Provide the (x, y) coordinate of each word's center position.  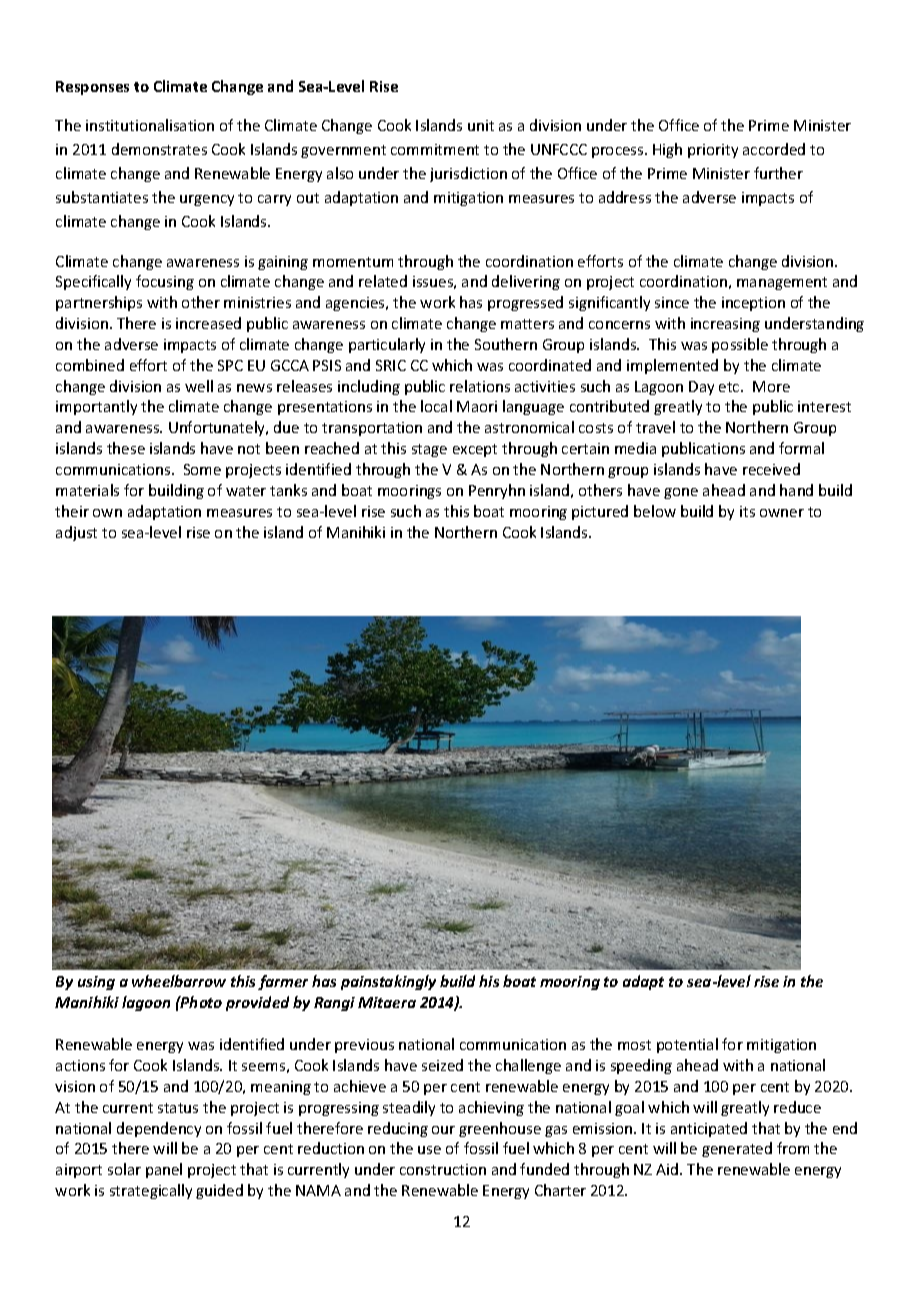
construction (443, 1169)
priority (713, 151)
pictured (600, 512)
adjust (76, 533)
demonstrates (159, 149)
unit (481, 125)
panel (164, 1170)
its (747, 511)
